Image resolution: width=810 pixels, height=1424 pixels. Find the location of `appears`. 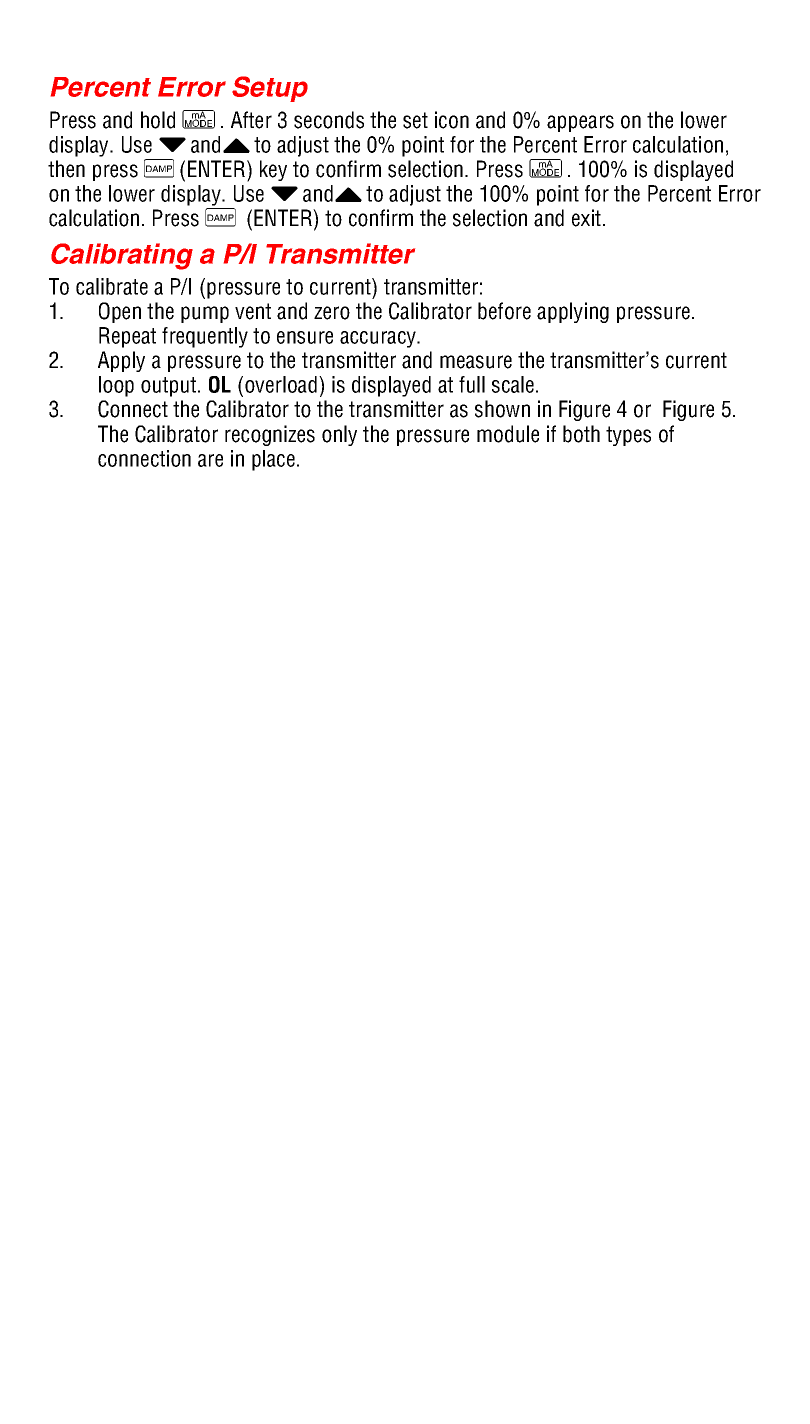

appears is located at coordinates (580, 123).
